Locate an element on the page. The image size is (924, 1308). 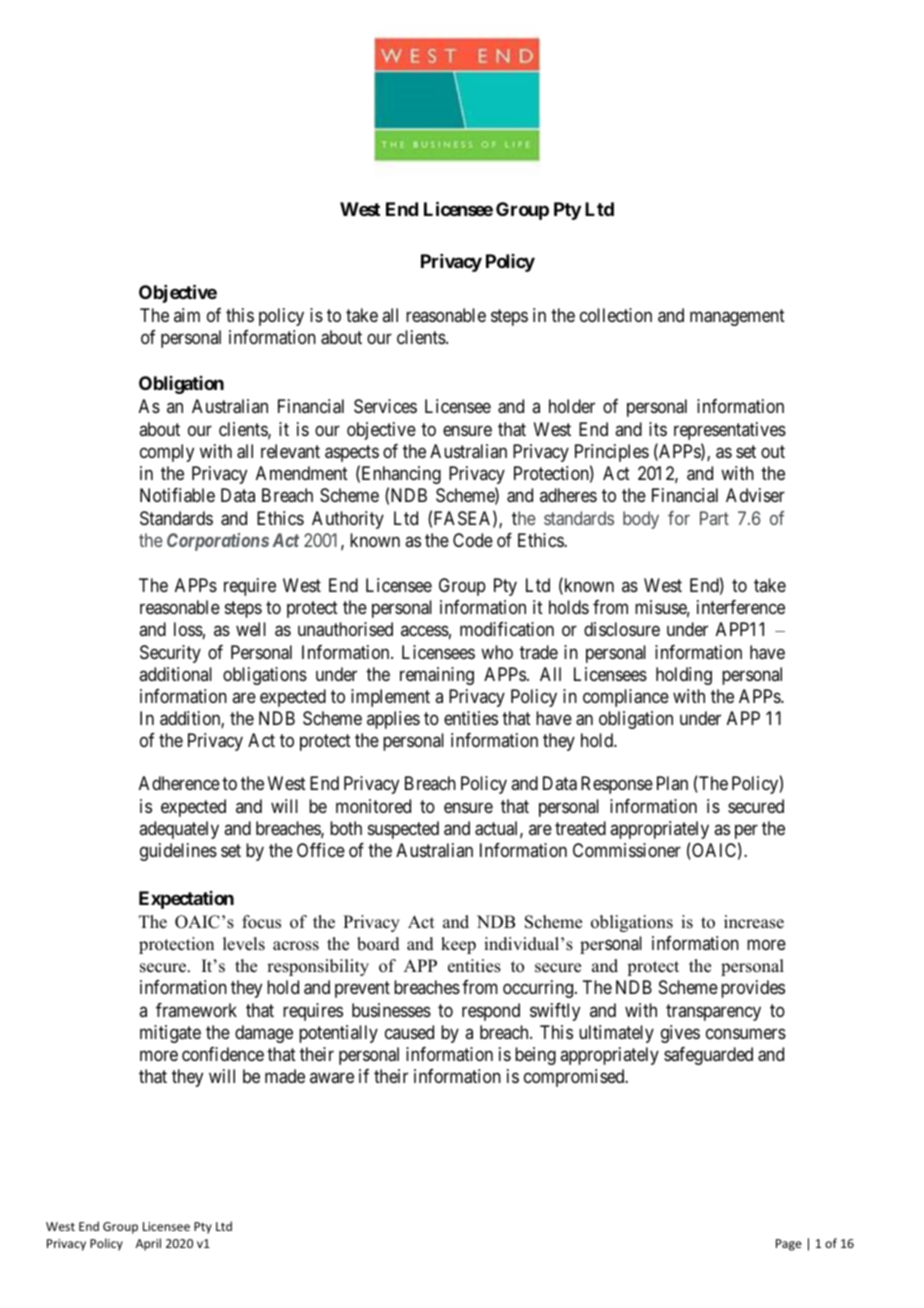
framework is located at coordinates (196, 1010).
